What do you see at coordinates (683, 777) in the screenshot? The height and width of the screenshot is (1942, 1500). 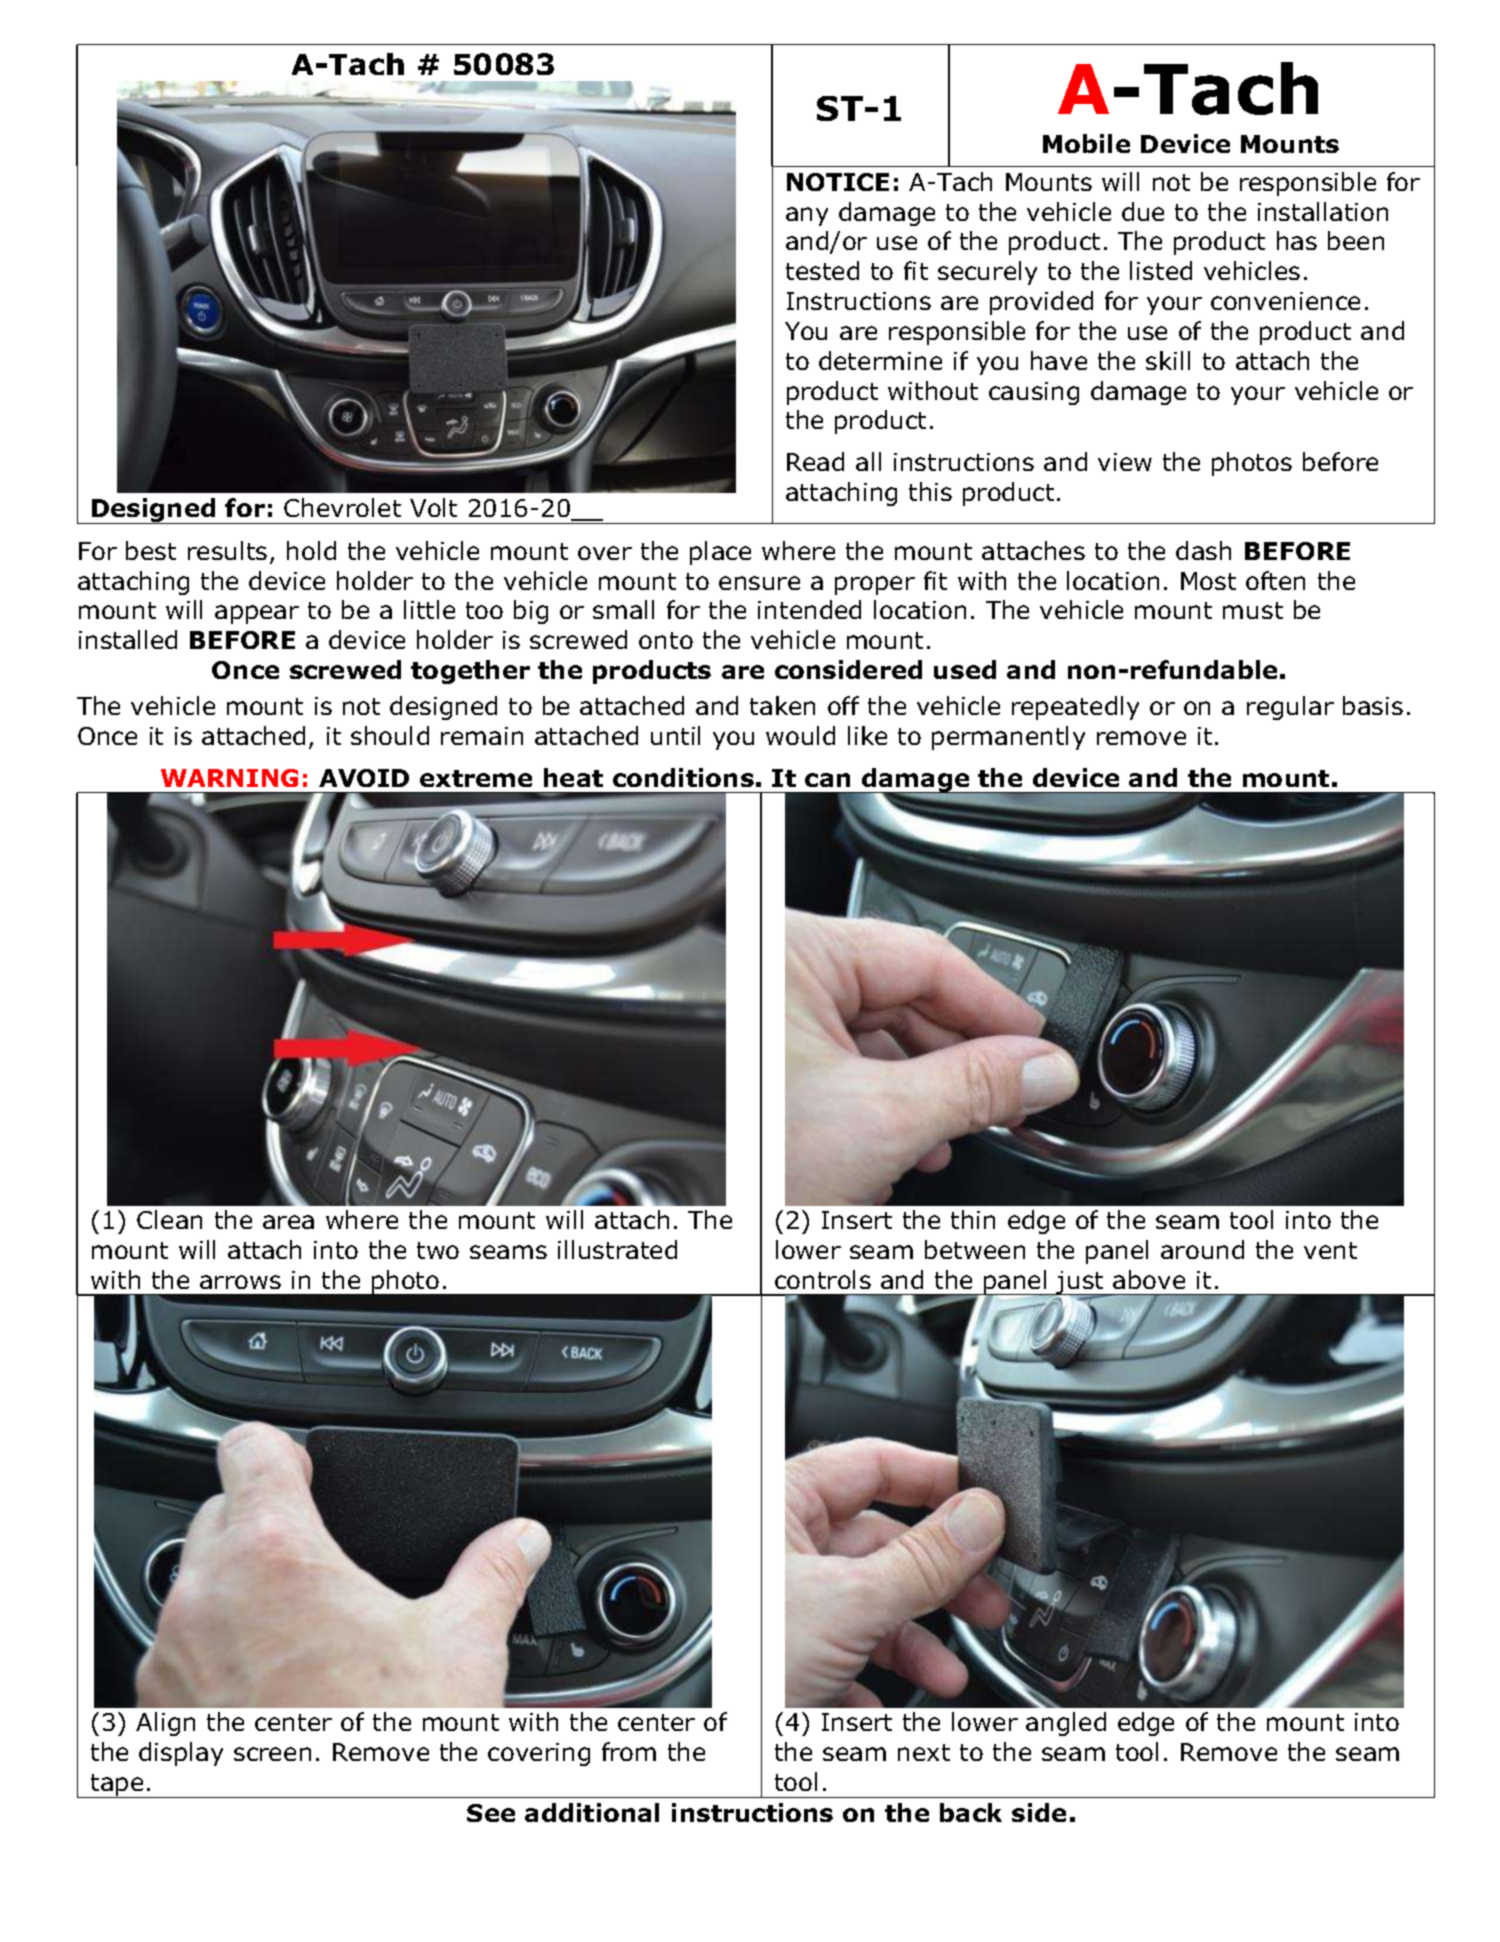 I see `conditions` at bounding box center [683, 777].
